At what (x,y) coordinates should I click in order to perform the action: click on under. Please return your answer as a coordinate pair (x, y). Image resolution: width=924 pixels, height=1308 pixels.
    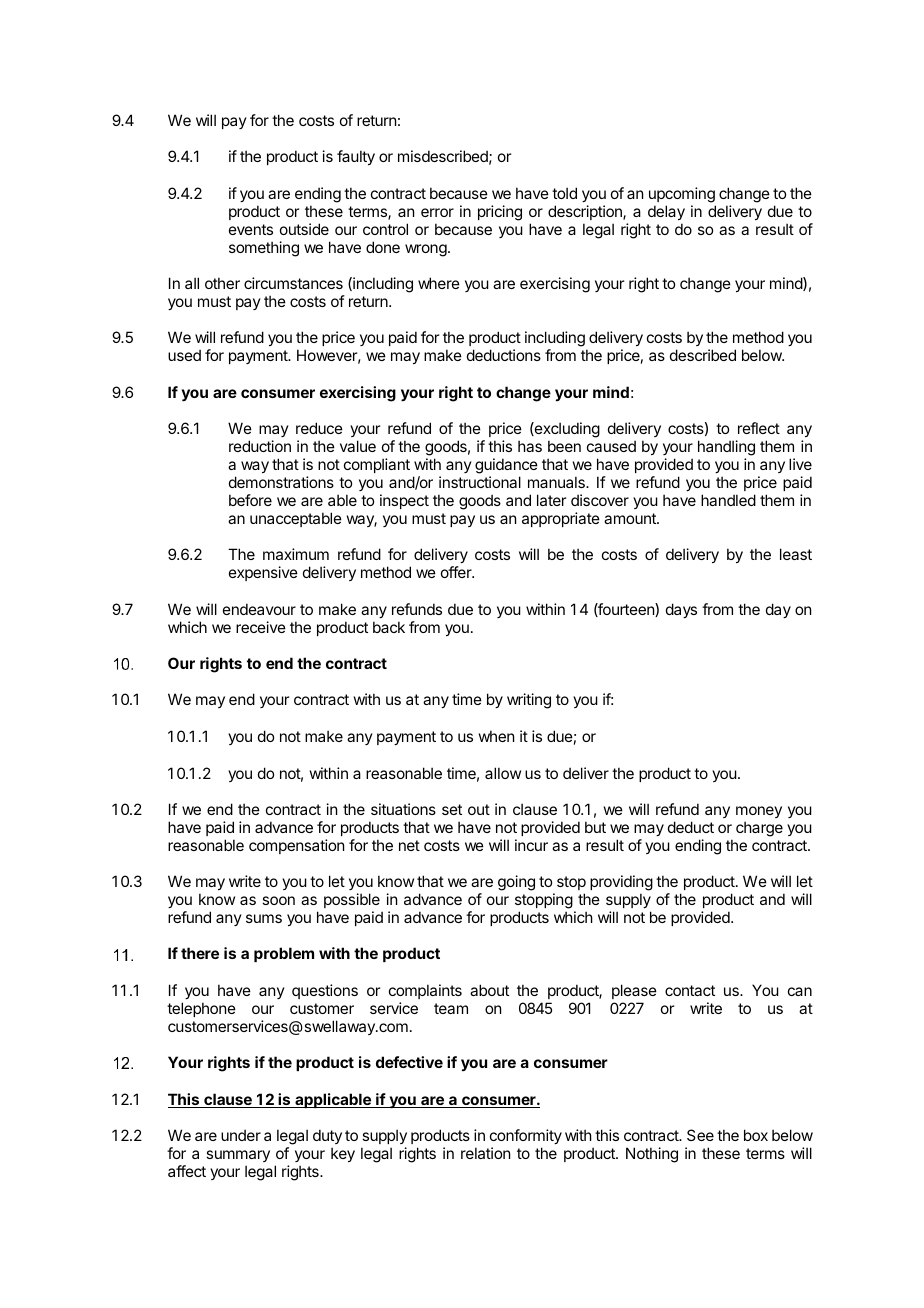
    Looking at the image, I should click on (241, 1135).
